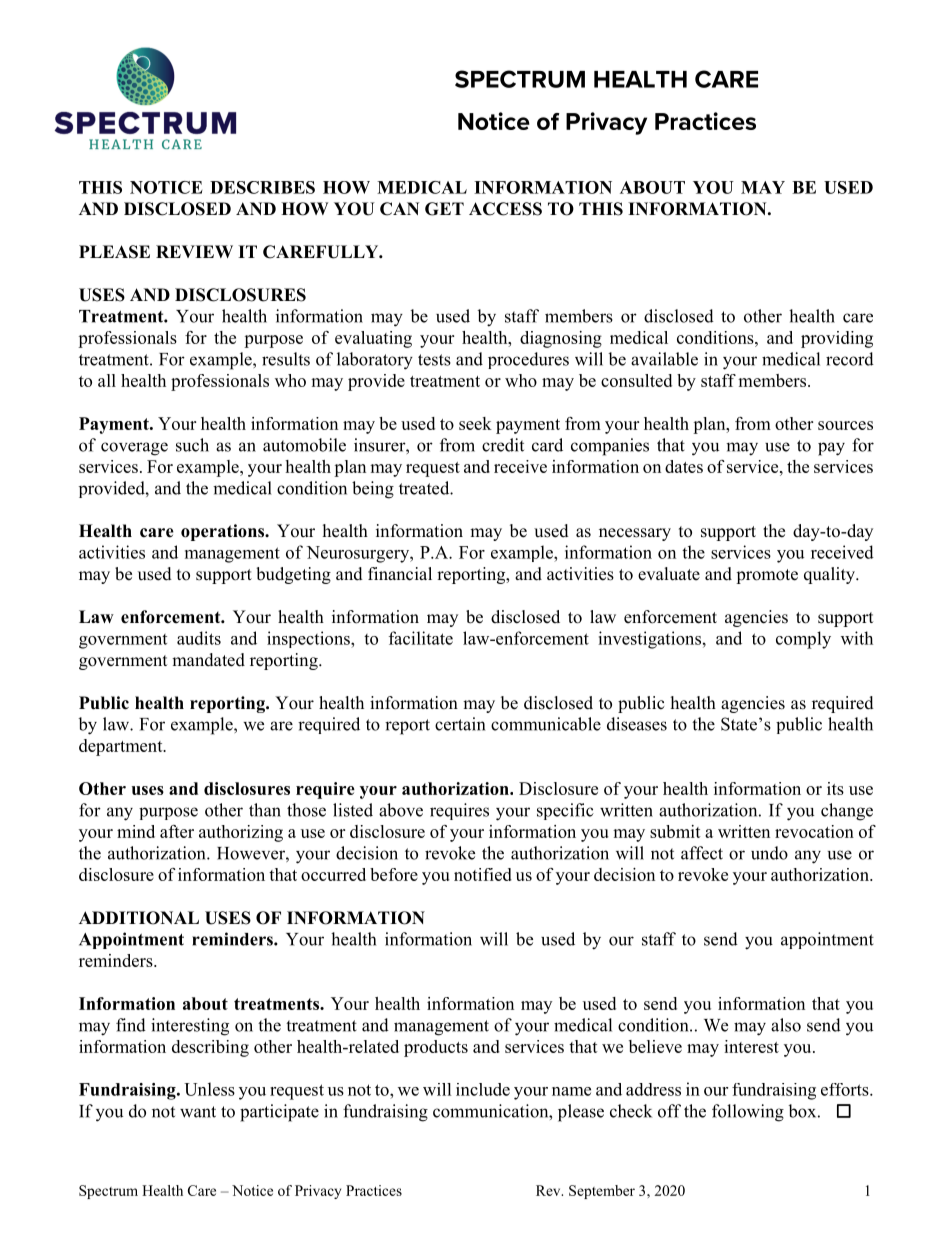 The image size is (952, 1233). What do you see at coordinates (803, 640) in the screenshot?
I see `comply` at bounding box center [803, 640].
